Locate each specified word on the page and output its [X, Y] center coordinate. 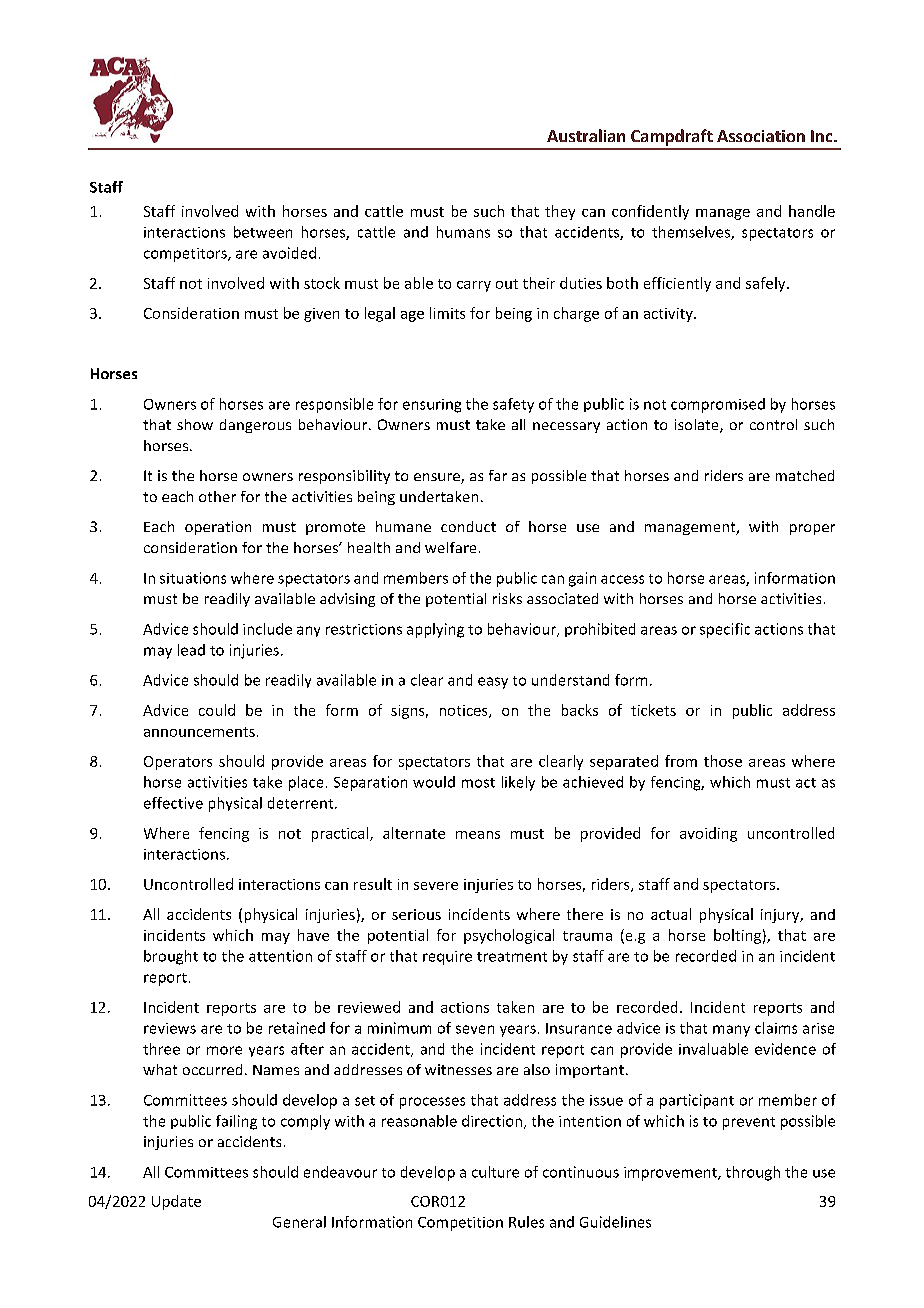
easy [493, 683]
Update [176, 1202]
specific [725, 630]
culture [495, 1172]
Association [761, 136]
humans [463, 232]
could [217, 710]
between [263, 232]
